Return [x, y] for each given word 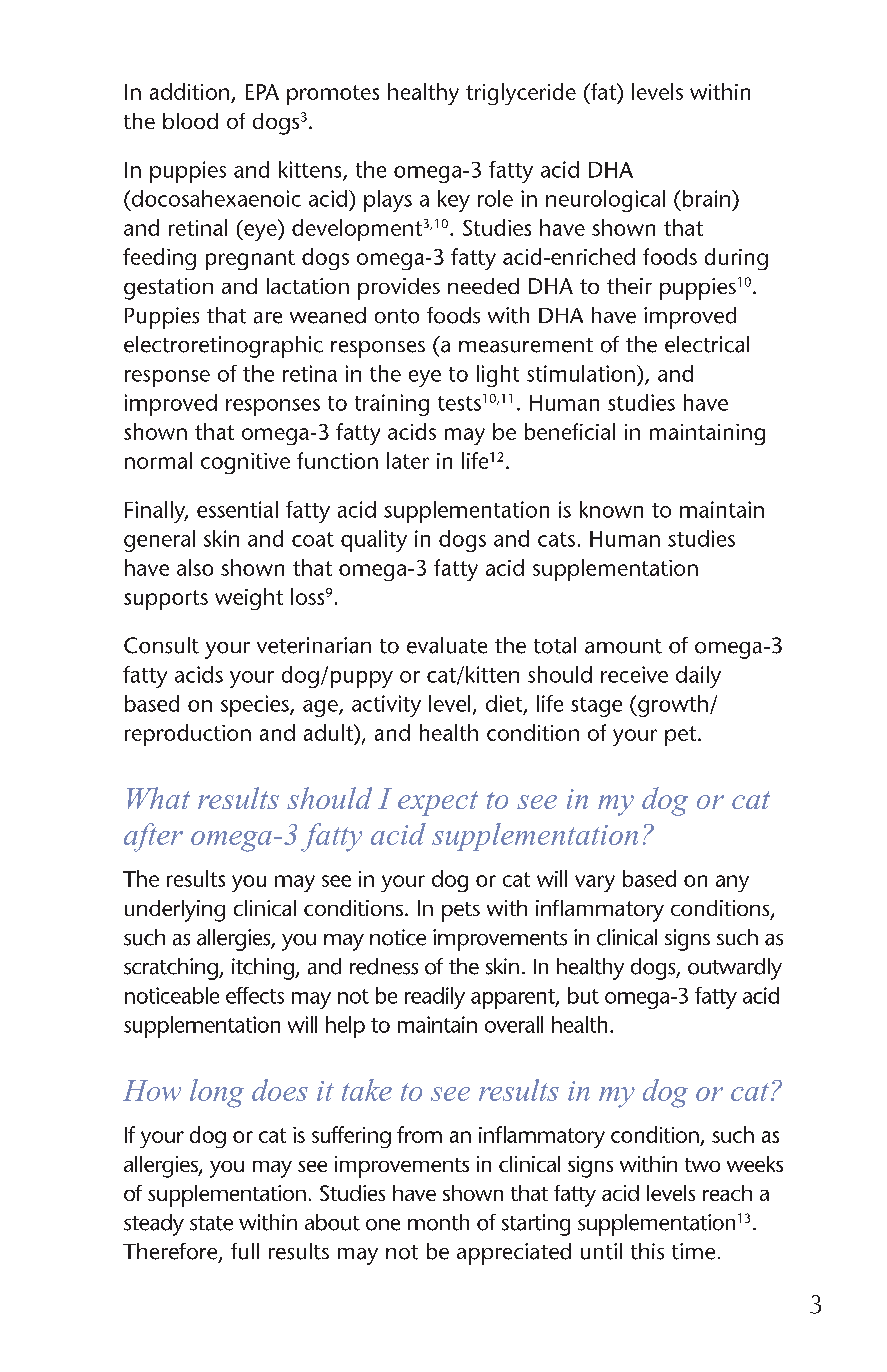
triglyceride [521, 94]
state [211, 1223]
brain [708, 198]
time [693, 1251]
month [438, 1222]
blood [190, 121]
